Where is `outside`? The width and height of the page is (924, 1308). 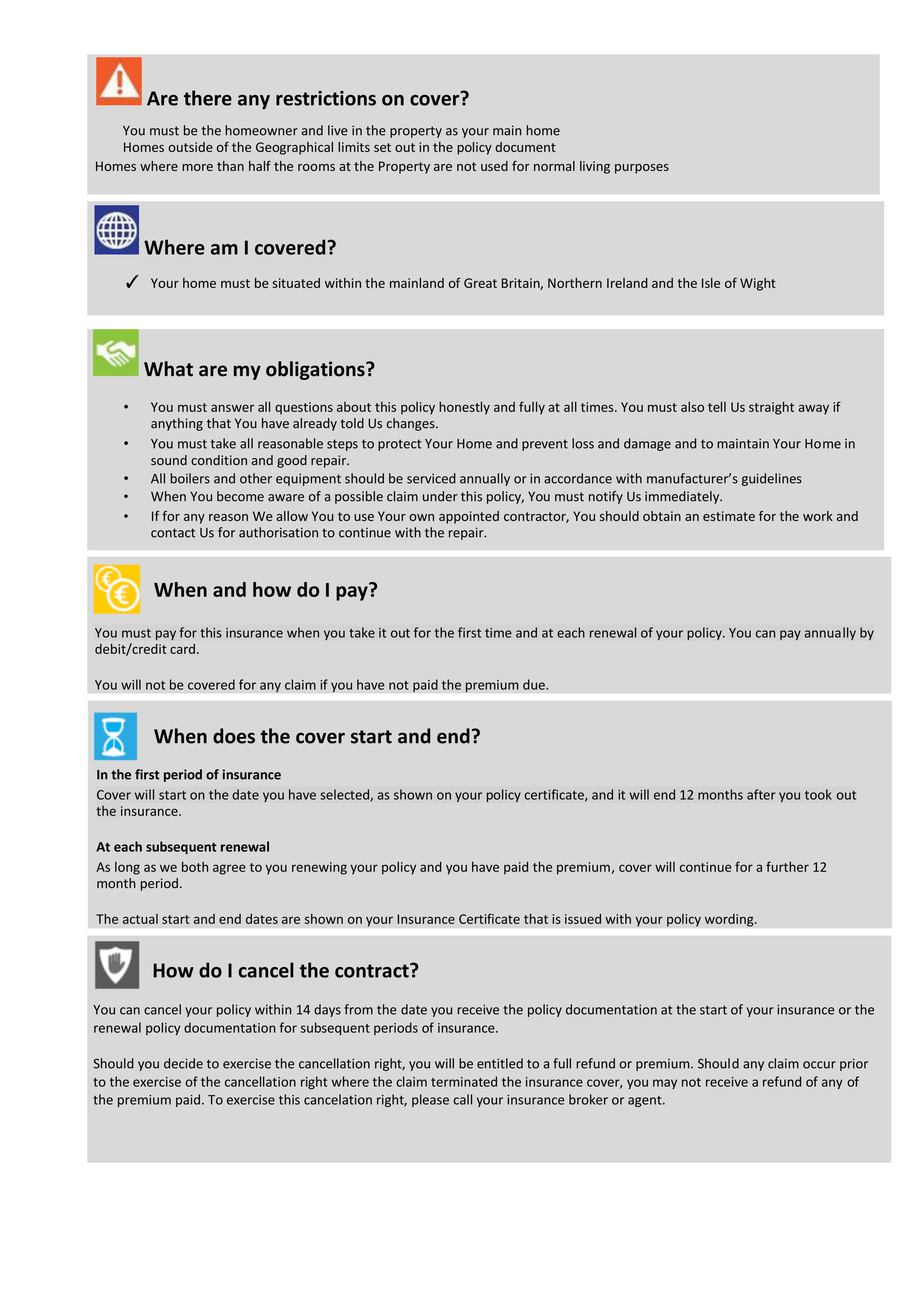 outside is located at coordinates (190, 147).
